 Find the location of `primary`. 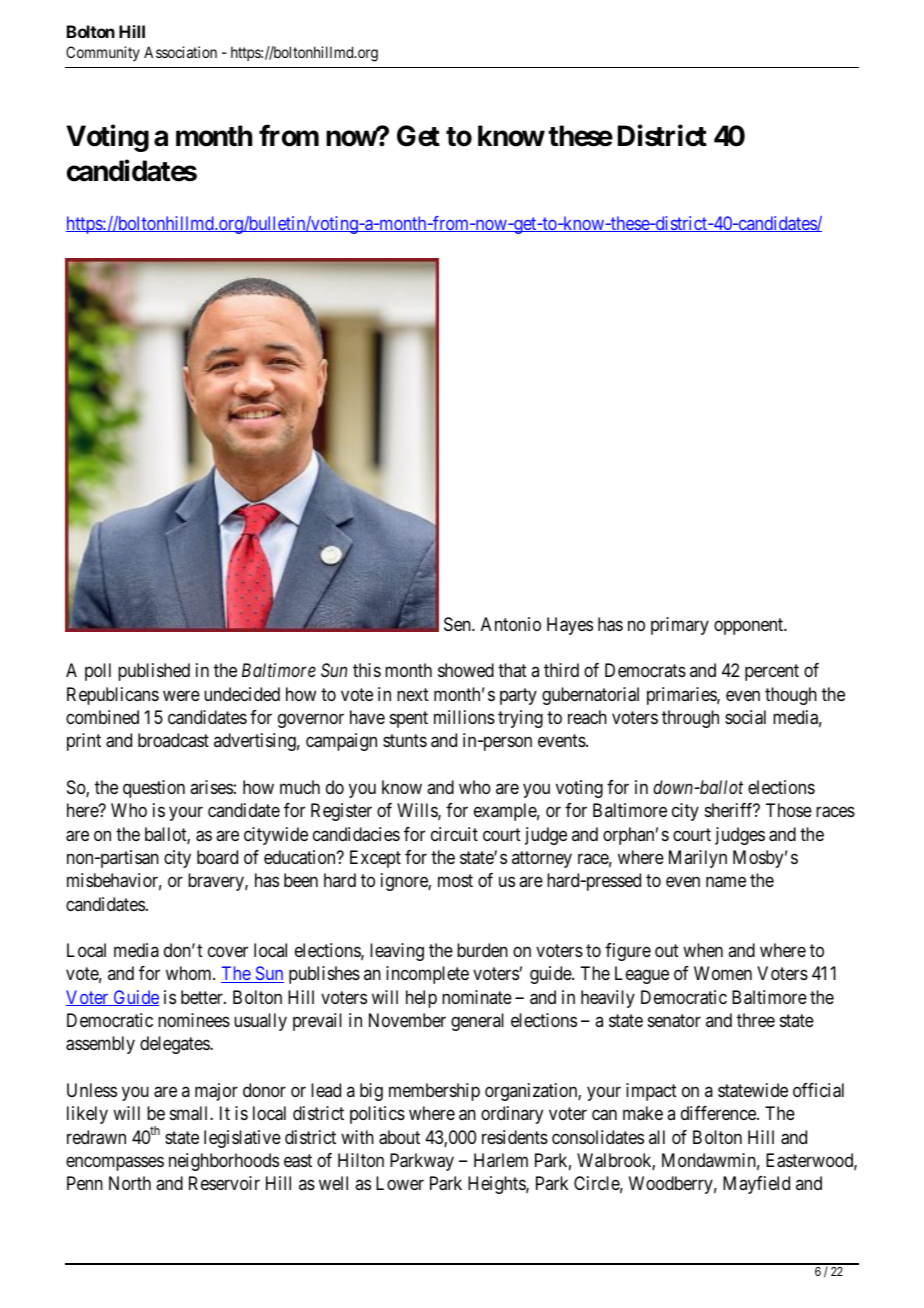

primary is located at coordinates (680, 626).
